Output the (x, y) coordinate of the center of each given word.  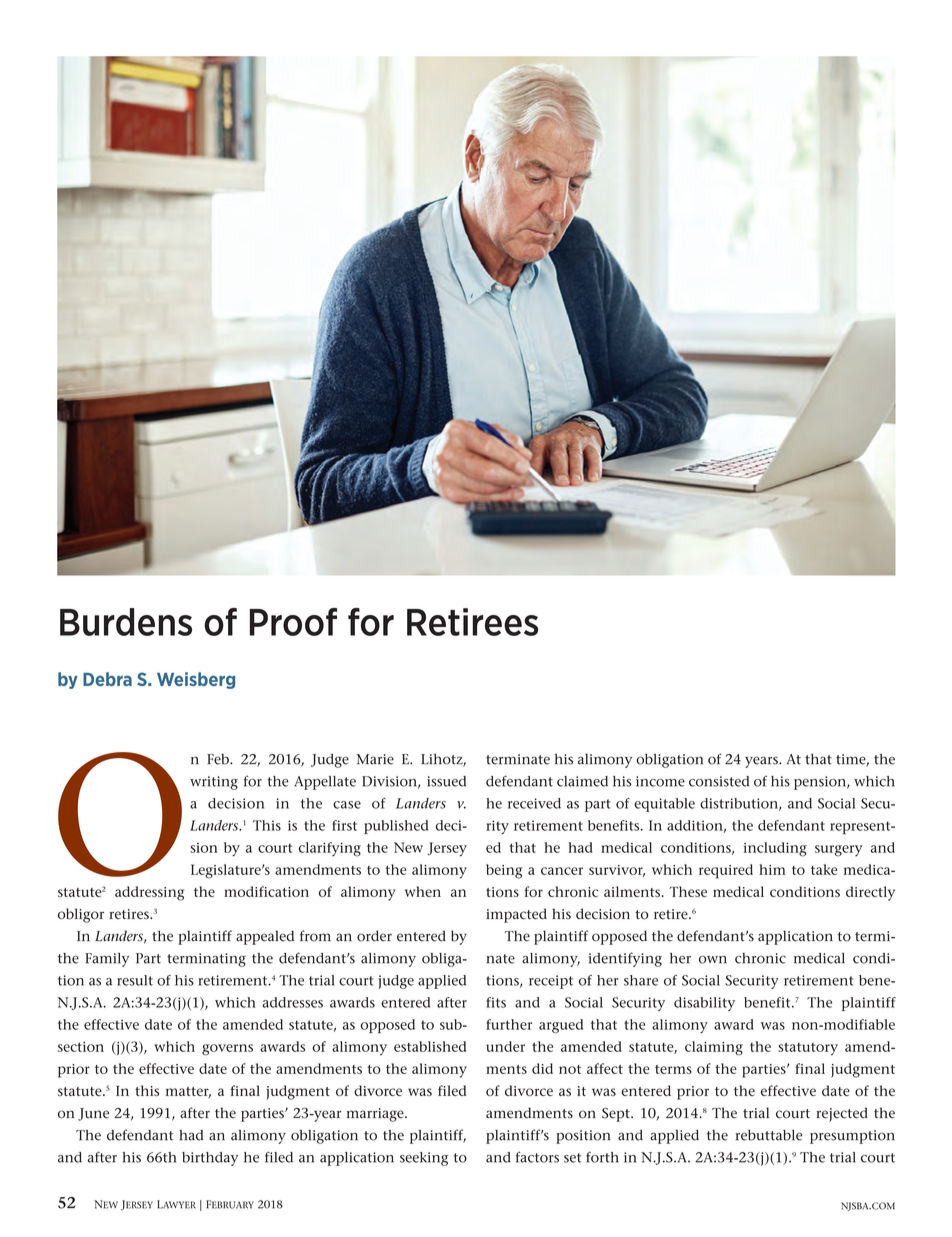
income (660, 781)
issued (446, 781)
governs (227, 1050)
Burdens (126, 622)
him (772, 869)
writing (214, 783)
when (423, 891)
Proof (293, 622)
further (509, 1024)
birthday (210, 1159)
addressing (149, 893)
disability (704, 1004)
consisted (719, 781)
